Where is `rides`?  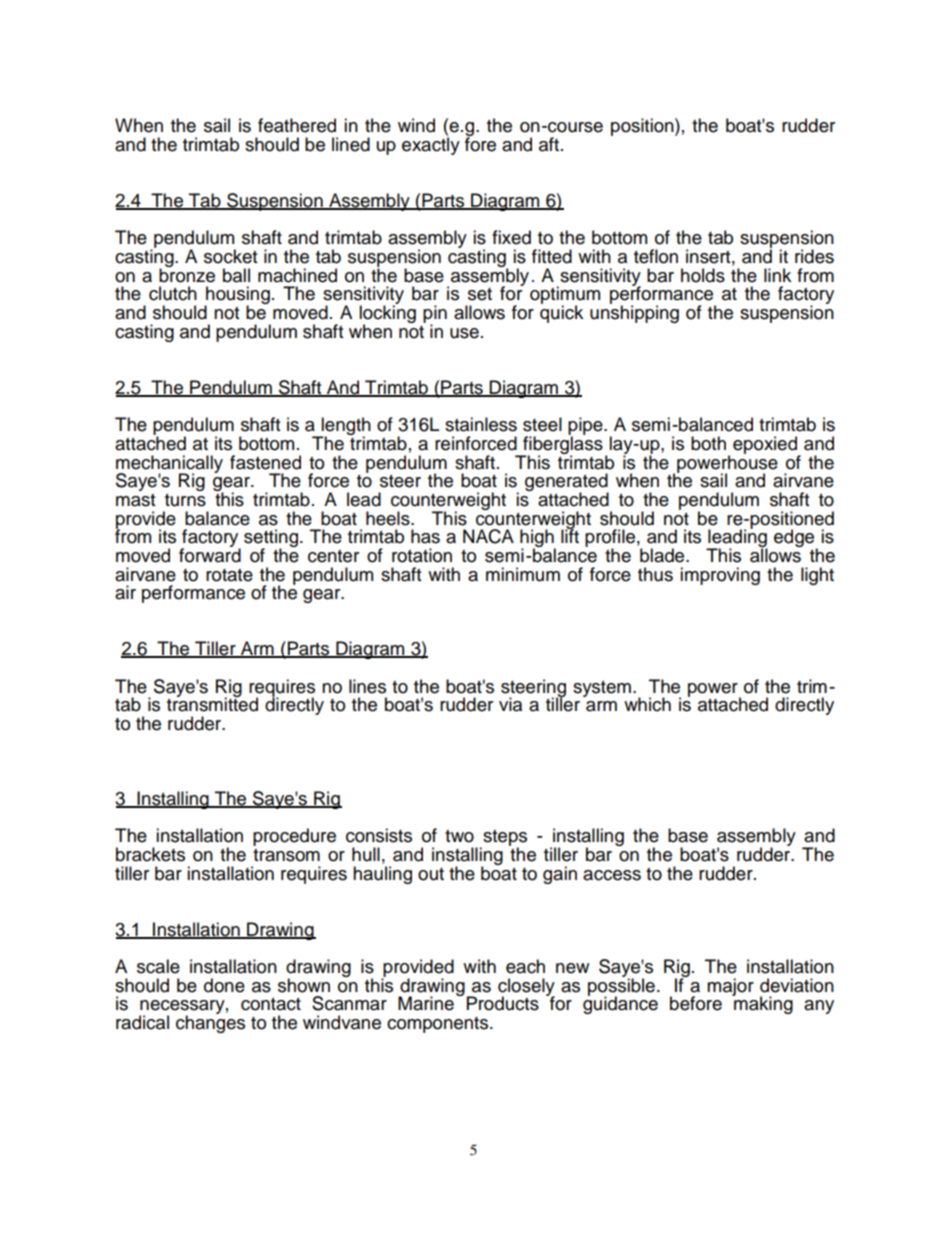
rides is located at coordinates (814, 256).
